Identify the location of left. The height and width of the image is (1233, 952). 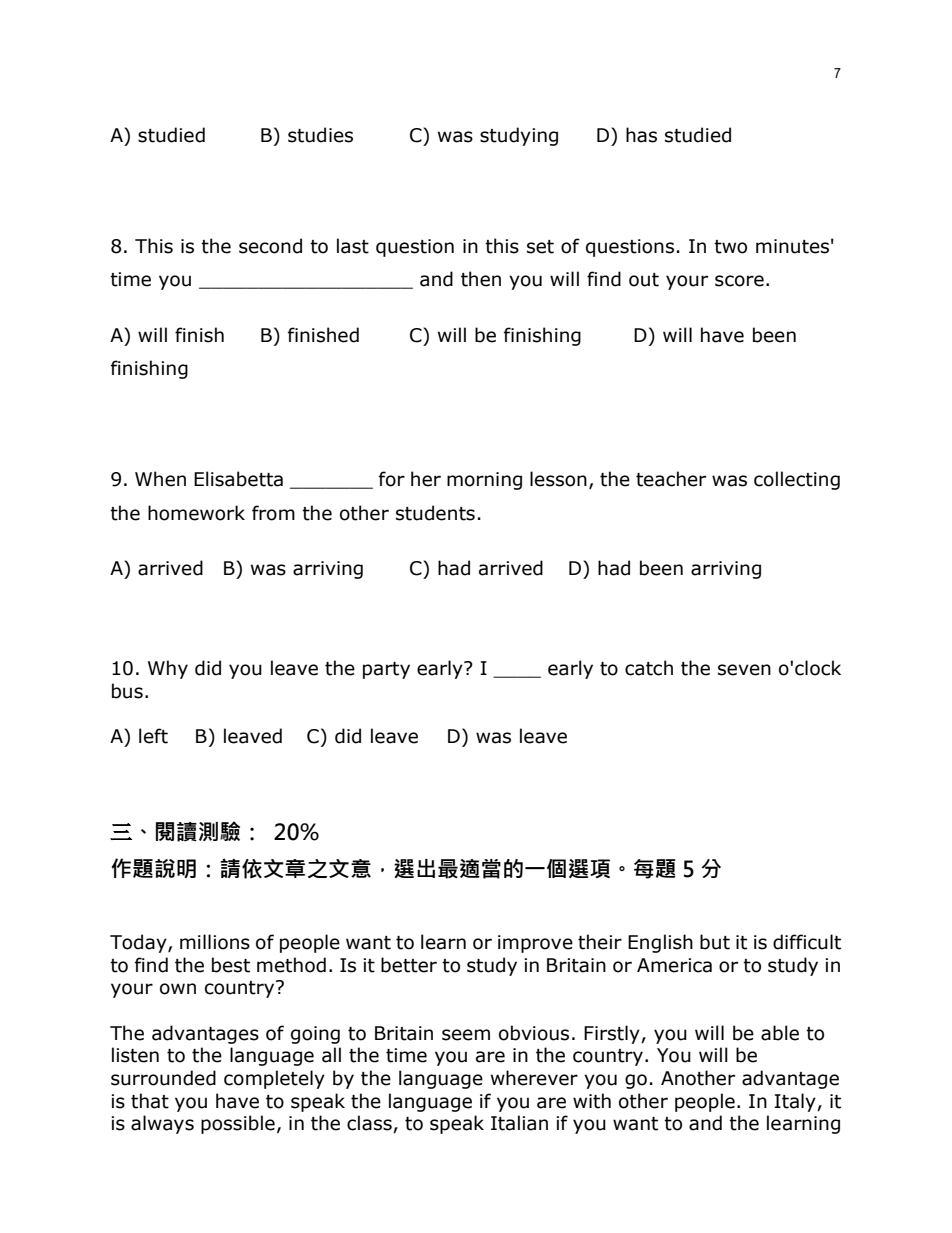
(153, 736).
